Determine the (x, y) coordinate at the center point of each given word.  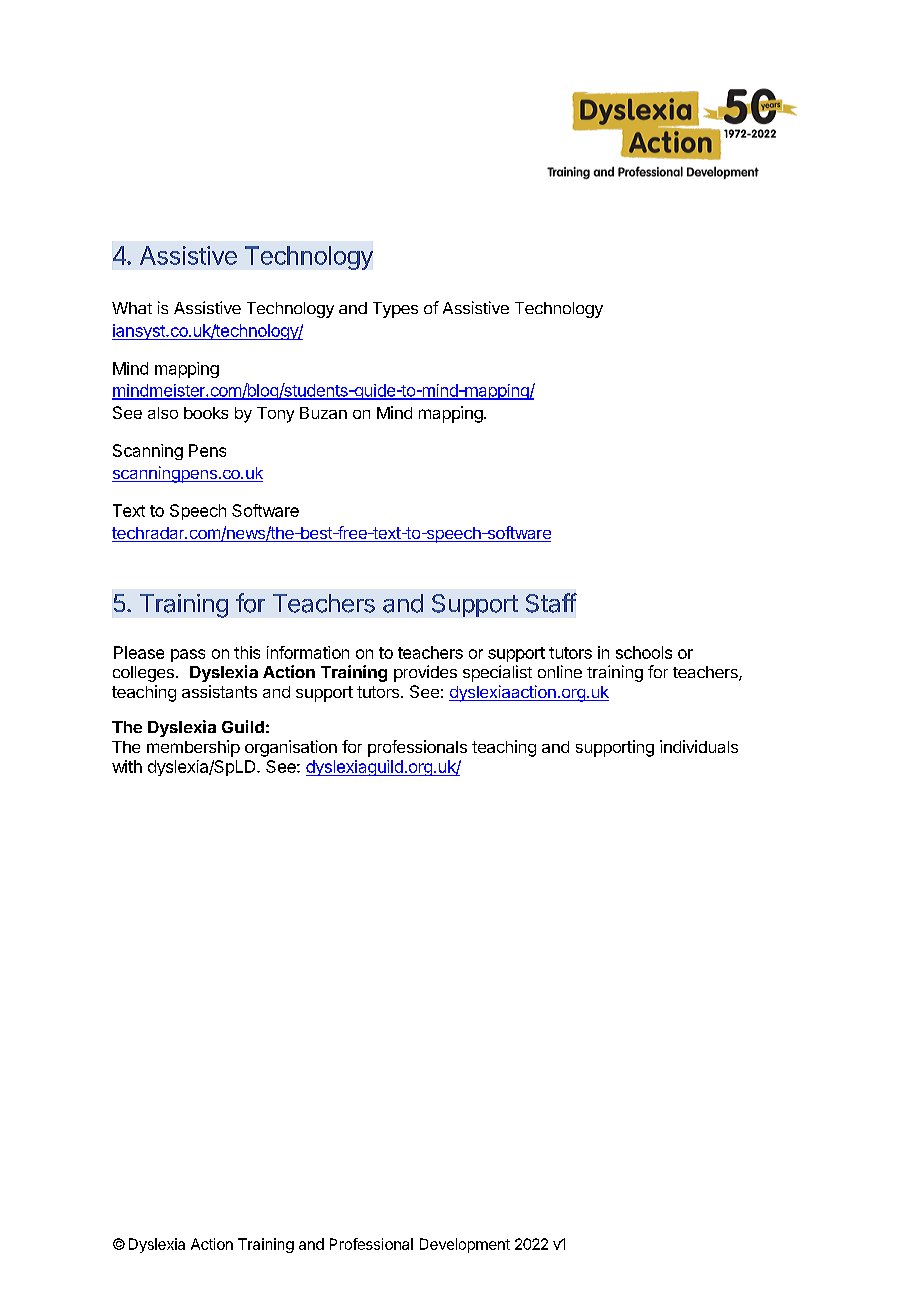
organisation (291, 748)
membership (193, 748)
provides (425, 673)
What (132, 308)
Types (395, 310)
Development (465, 1245)
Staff (551, 603)
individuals (699, 746)
